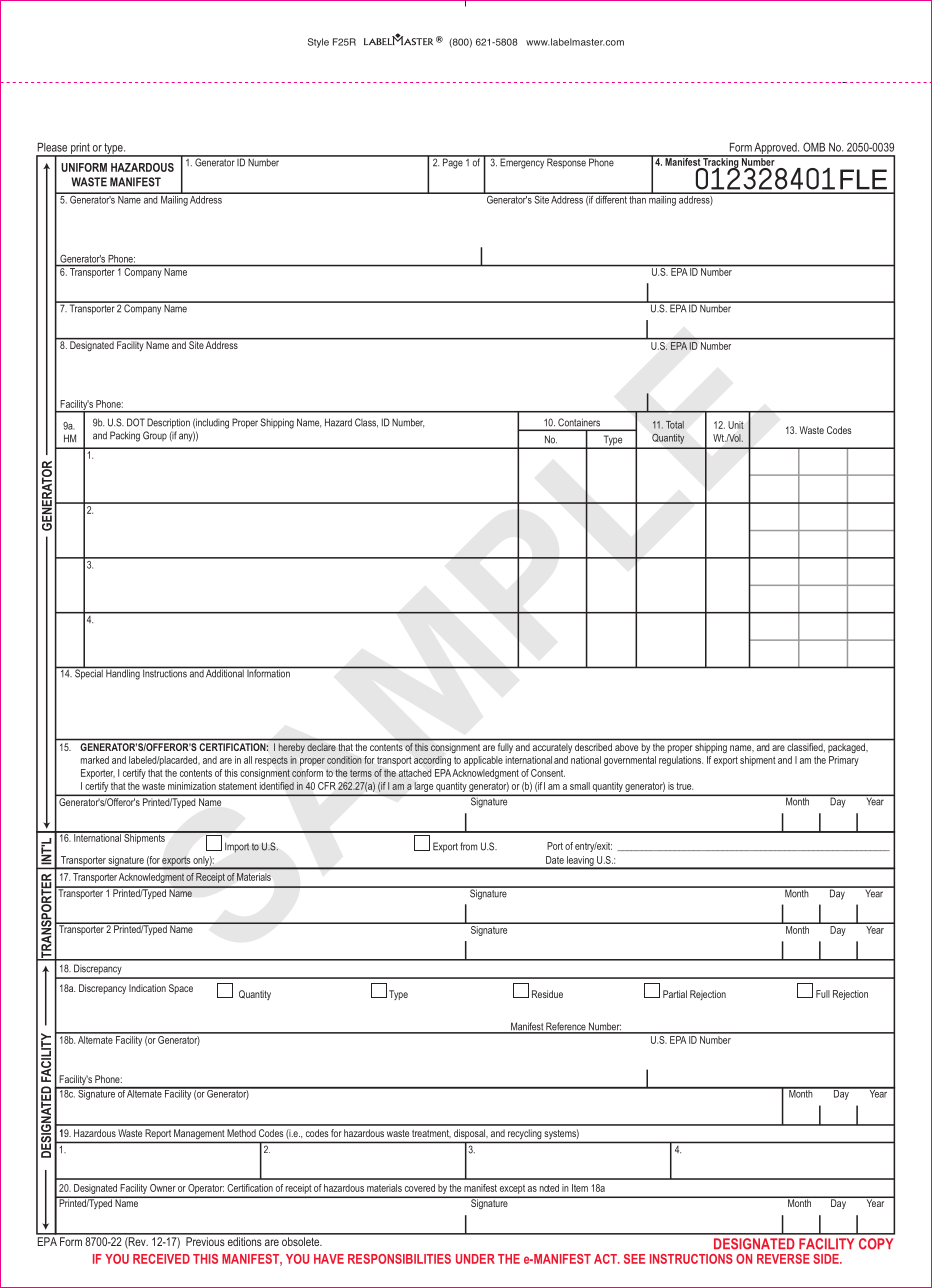  I want to click on Please, so click(52, 147).
